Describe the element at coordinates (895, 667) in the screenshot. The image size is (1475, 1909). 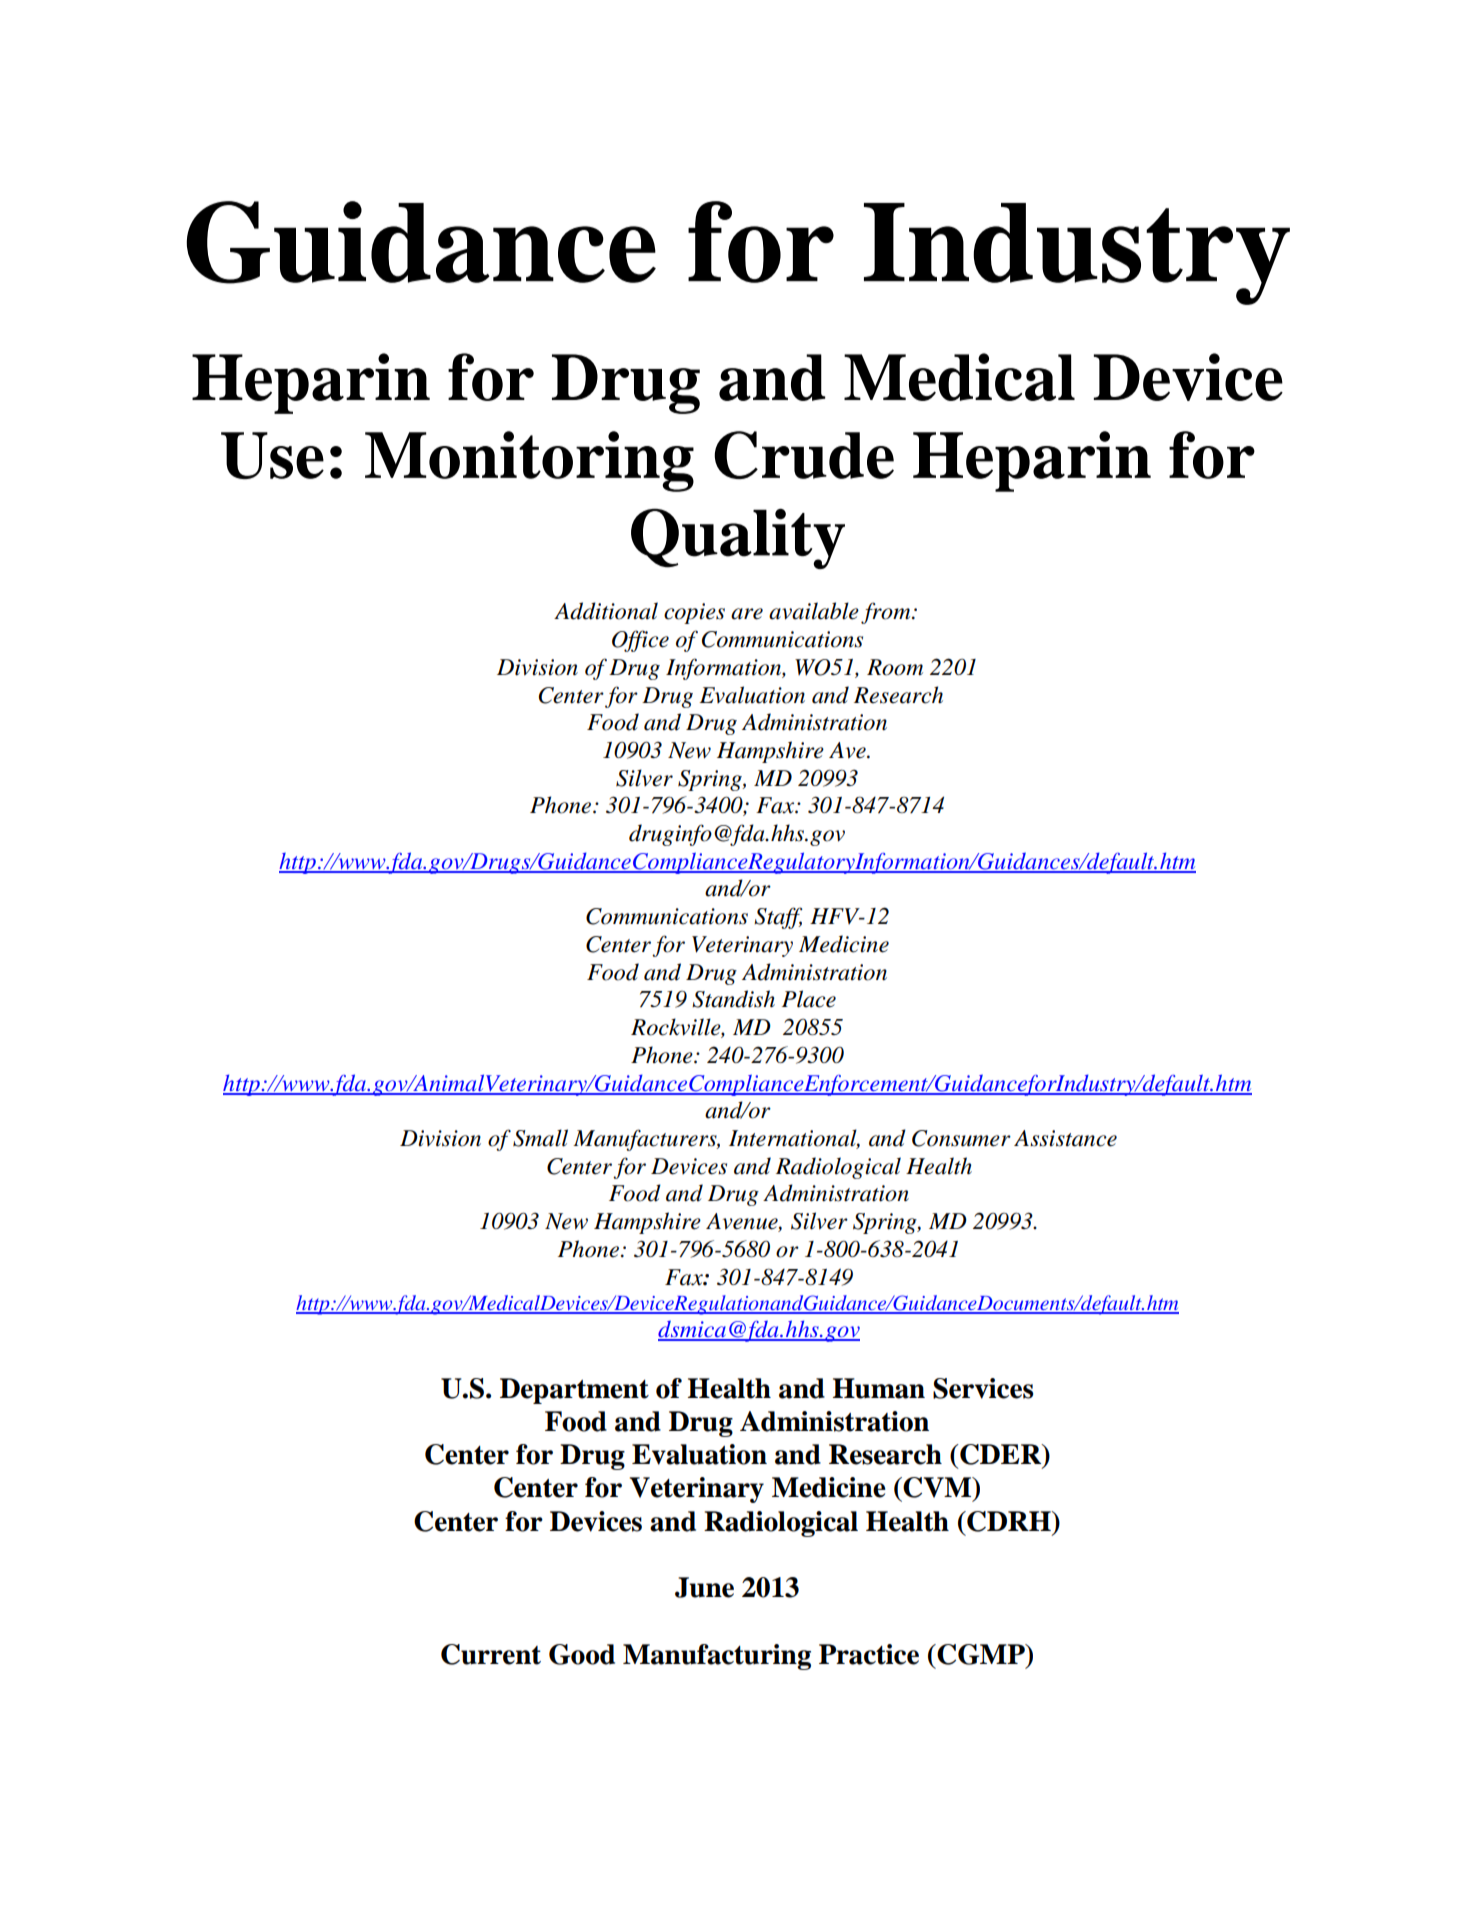
I see `Room` at that location.
